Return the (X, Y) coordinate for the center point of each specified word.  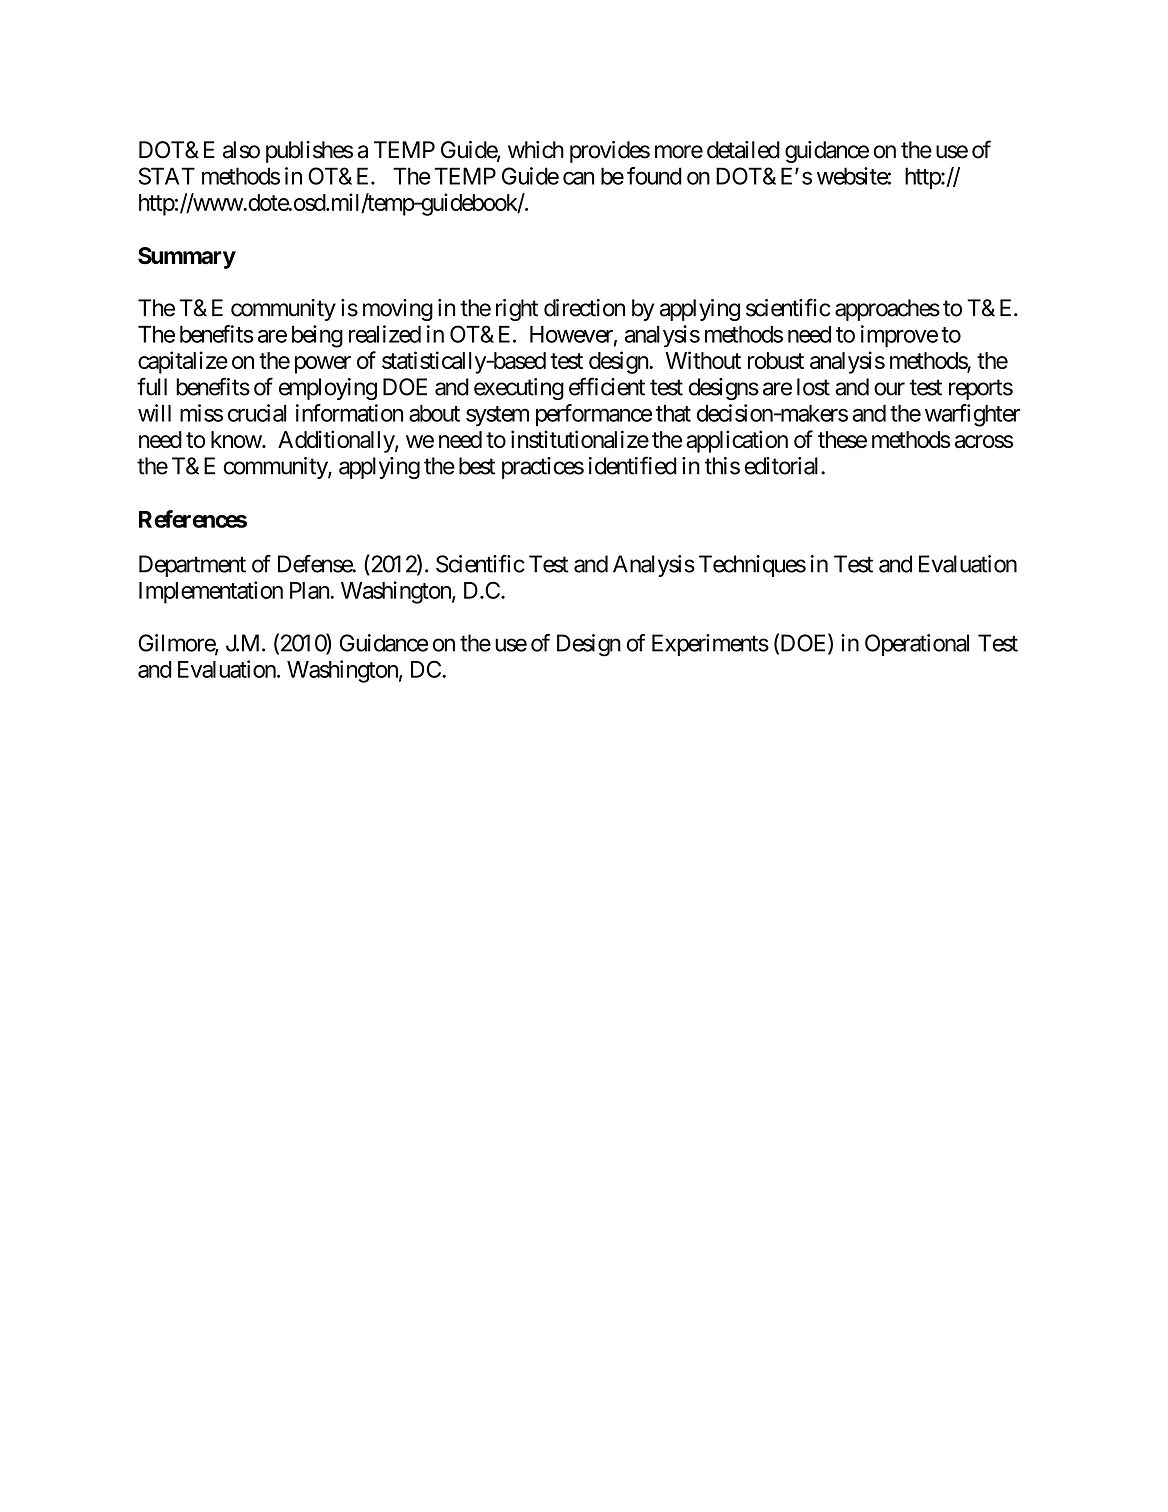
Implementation (211, 592)
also (241, 150)
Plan (310, 590)
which (536, 150)
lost (813, 387)
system (497, 416)
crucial (257, 413)
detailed (743, 150)
